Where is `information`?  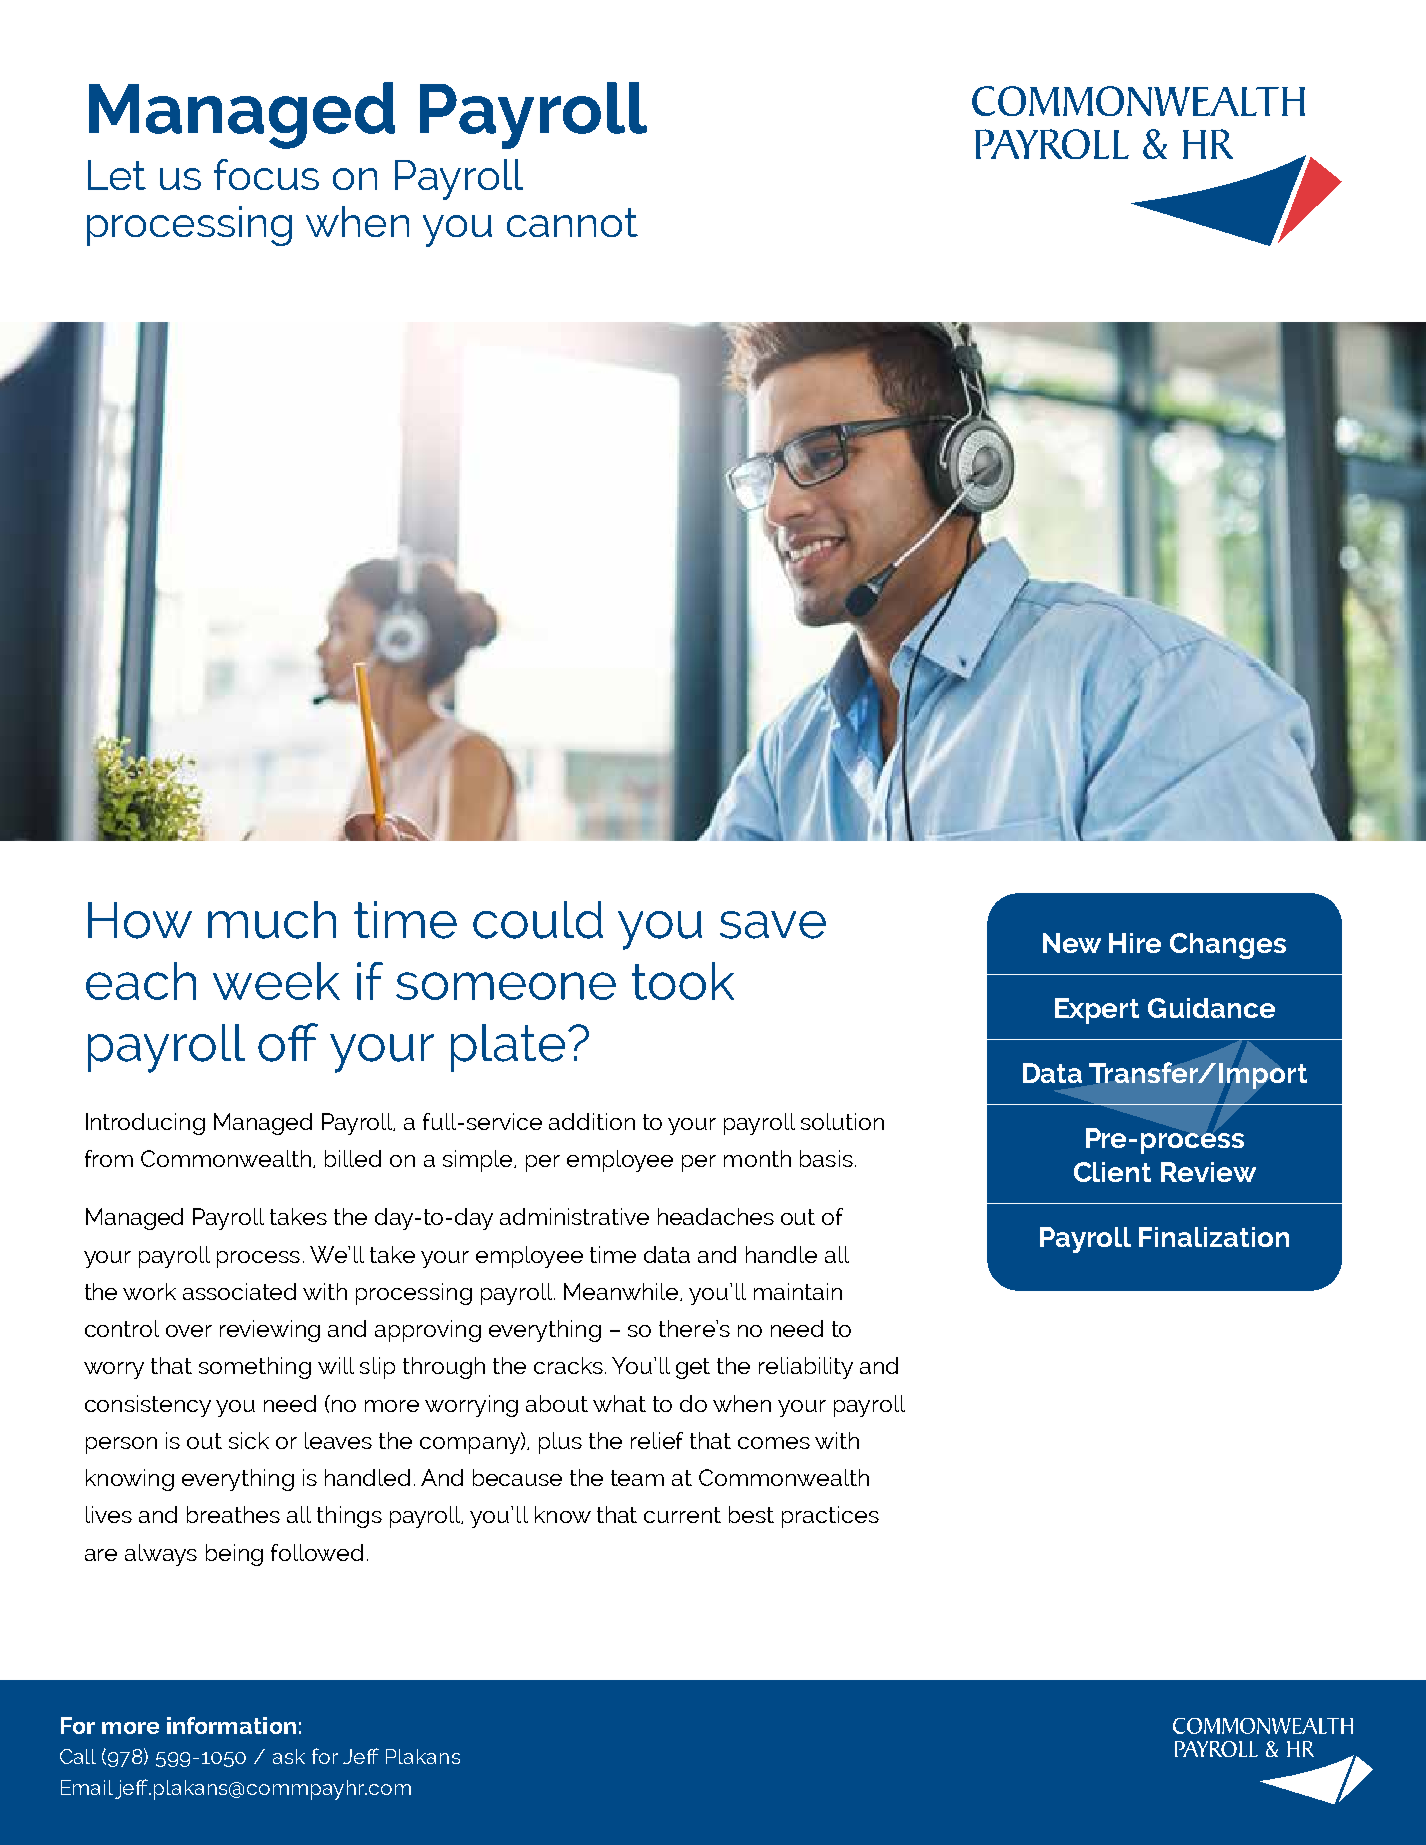
information is located at coordinates (231, 1725).
